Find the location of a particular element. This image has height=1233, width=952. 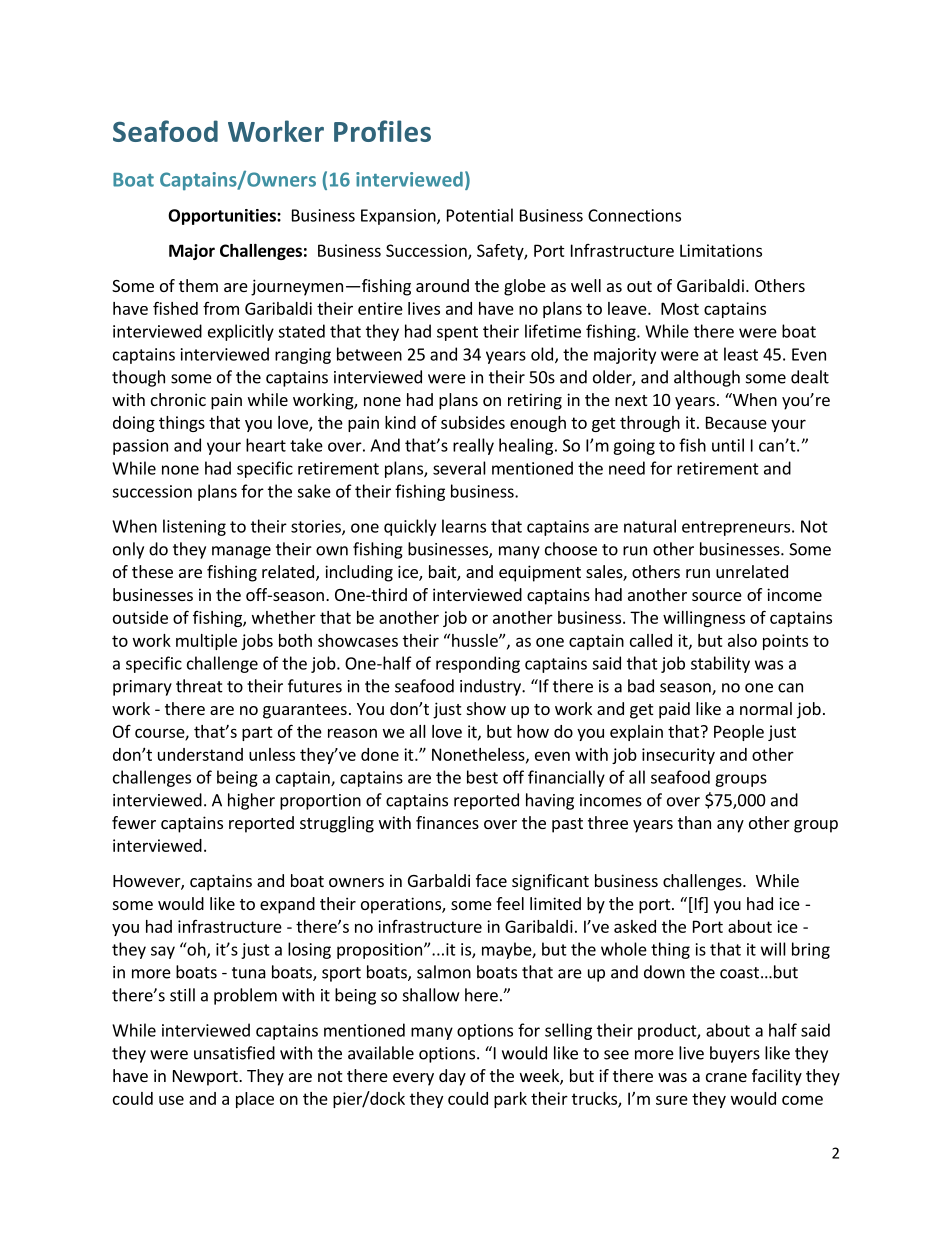

Profiles is located at coordinates (382, 131).
